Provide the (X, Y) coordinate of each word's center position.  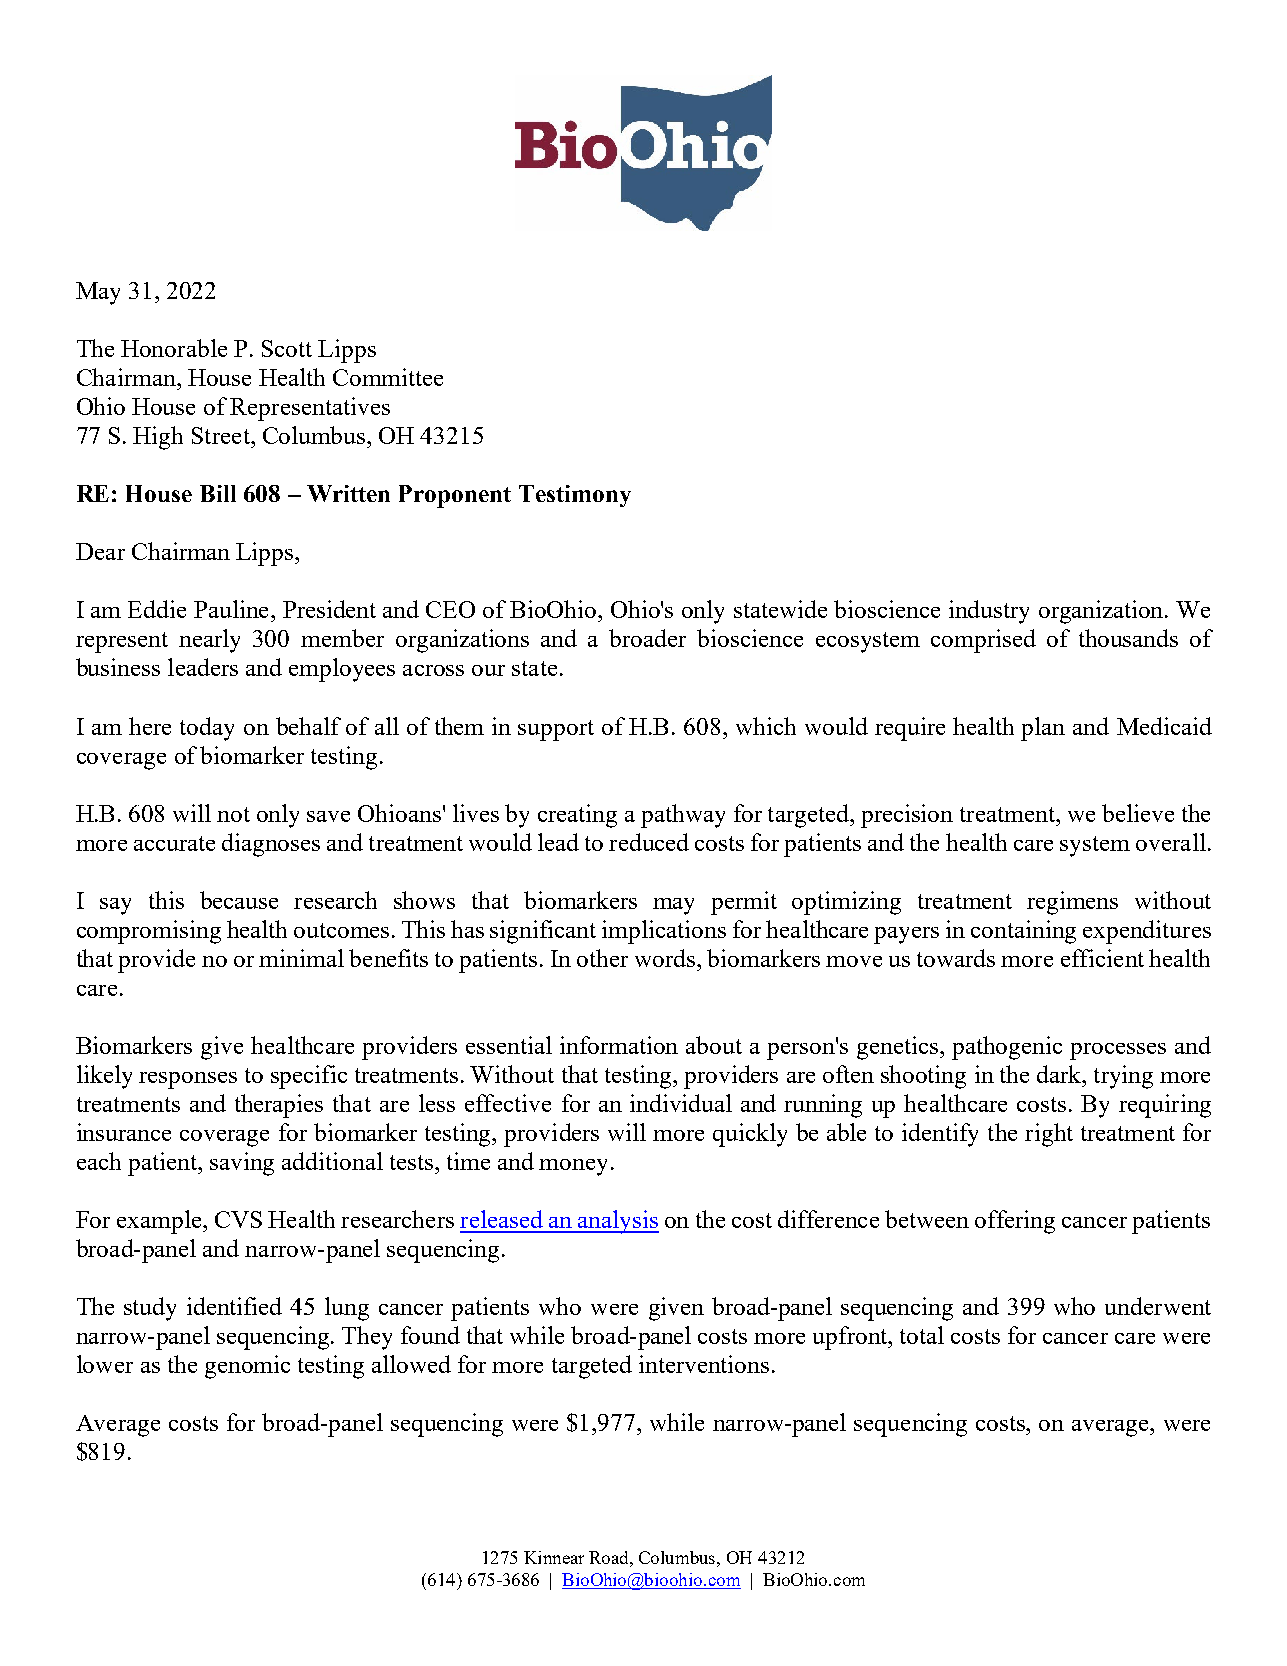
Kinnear (554, 1557)
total (922, 1335)
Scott (287, 348)
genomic (247, 1367)
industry (989, 612)
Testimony (575, 496)
